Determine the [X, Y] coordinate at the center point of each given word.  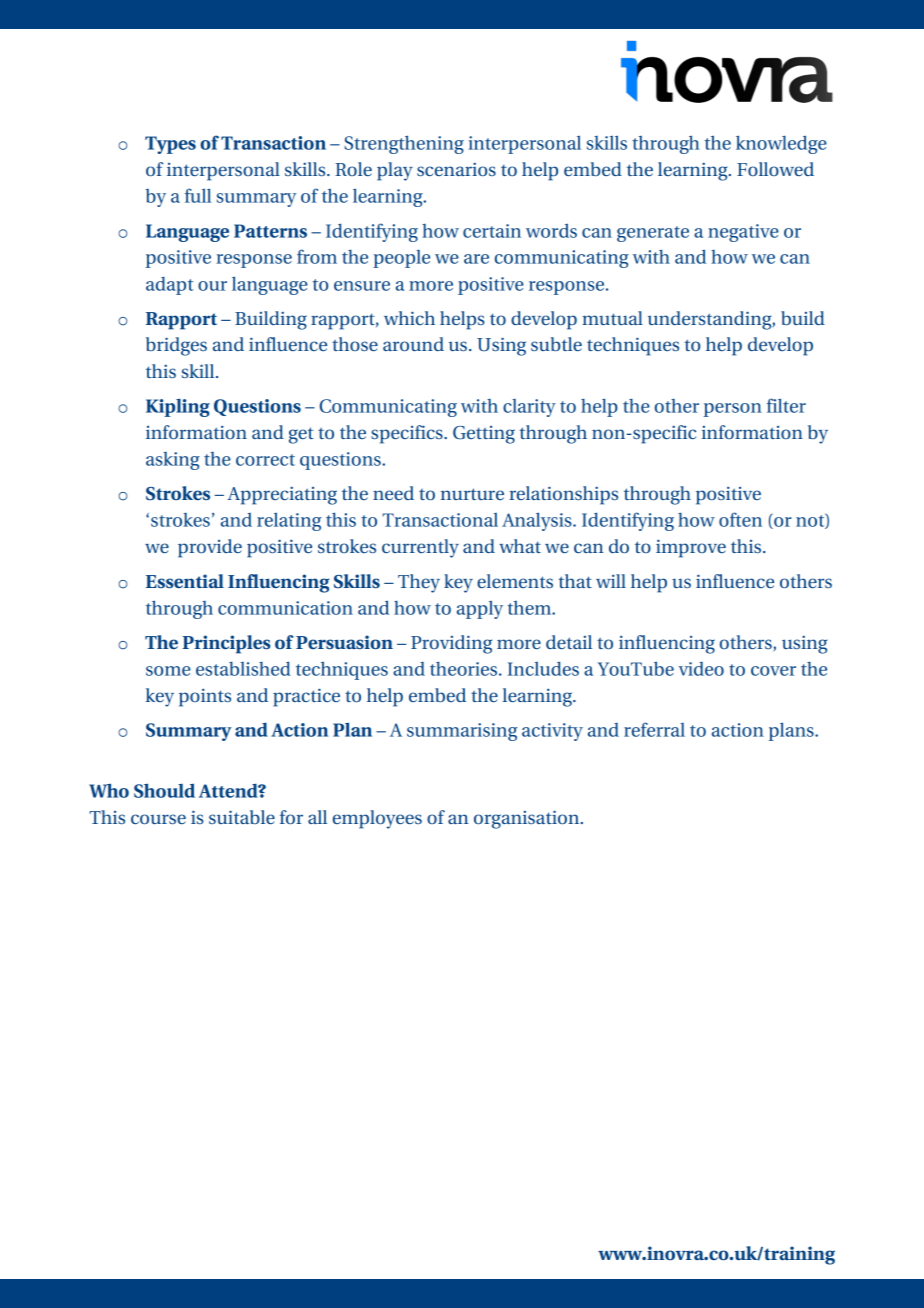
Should [164, 790]
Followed [775, 169]
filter [786, 405]
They [419, 583]
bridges [176, 346]
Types [170, 145]
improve [691, 548]
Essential [185, 581]
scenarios [456, 169]
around [413, 344]
